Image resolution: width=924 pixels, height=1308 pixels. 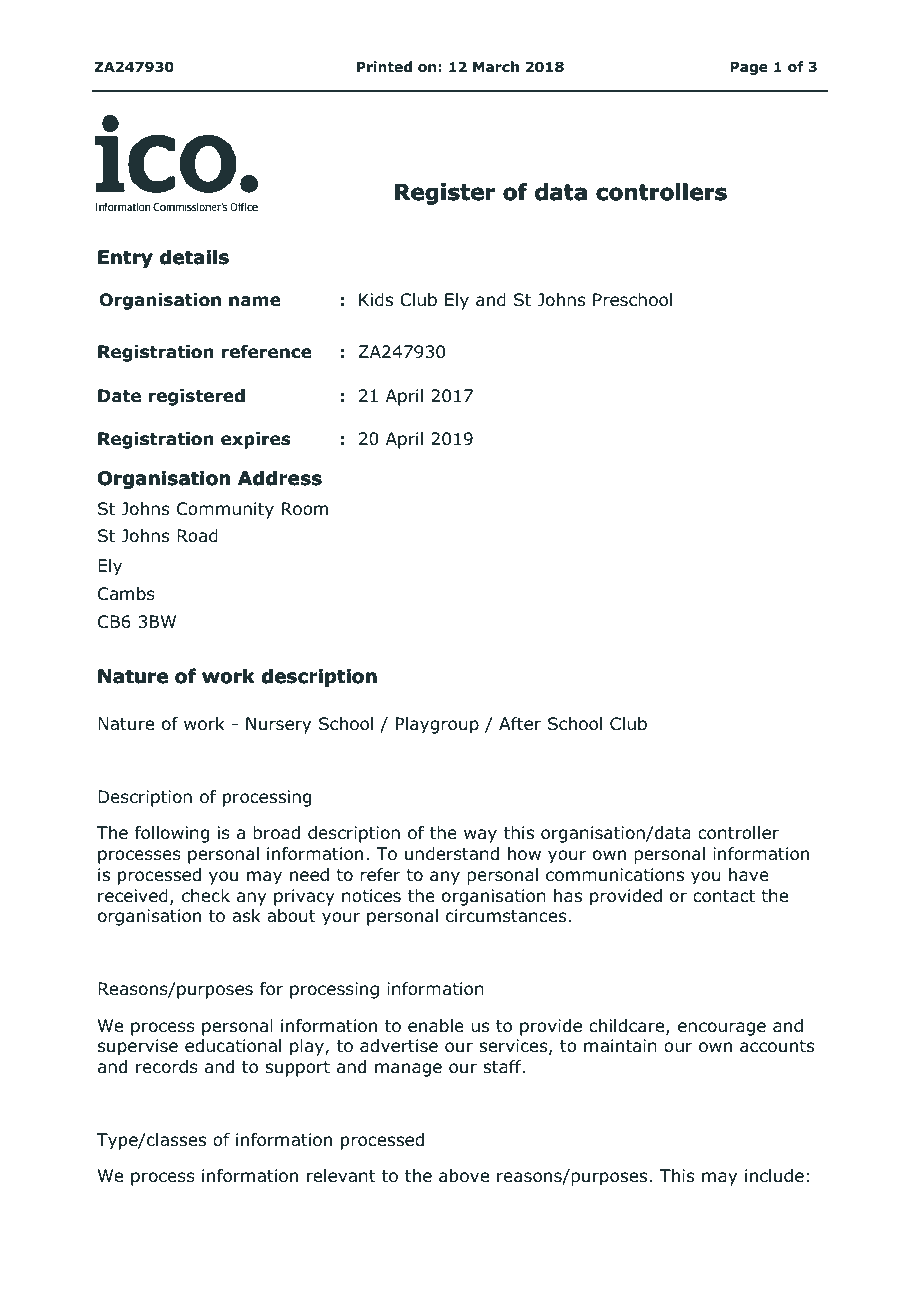 I want to click on have, so click(x=749, y=875).
